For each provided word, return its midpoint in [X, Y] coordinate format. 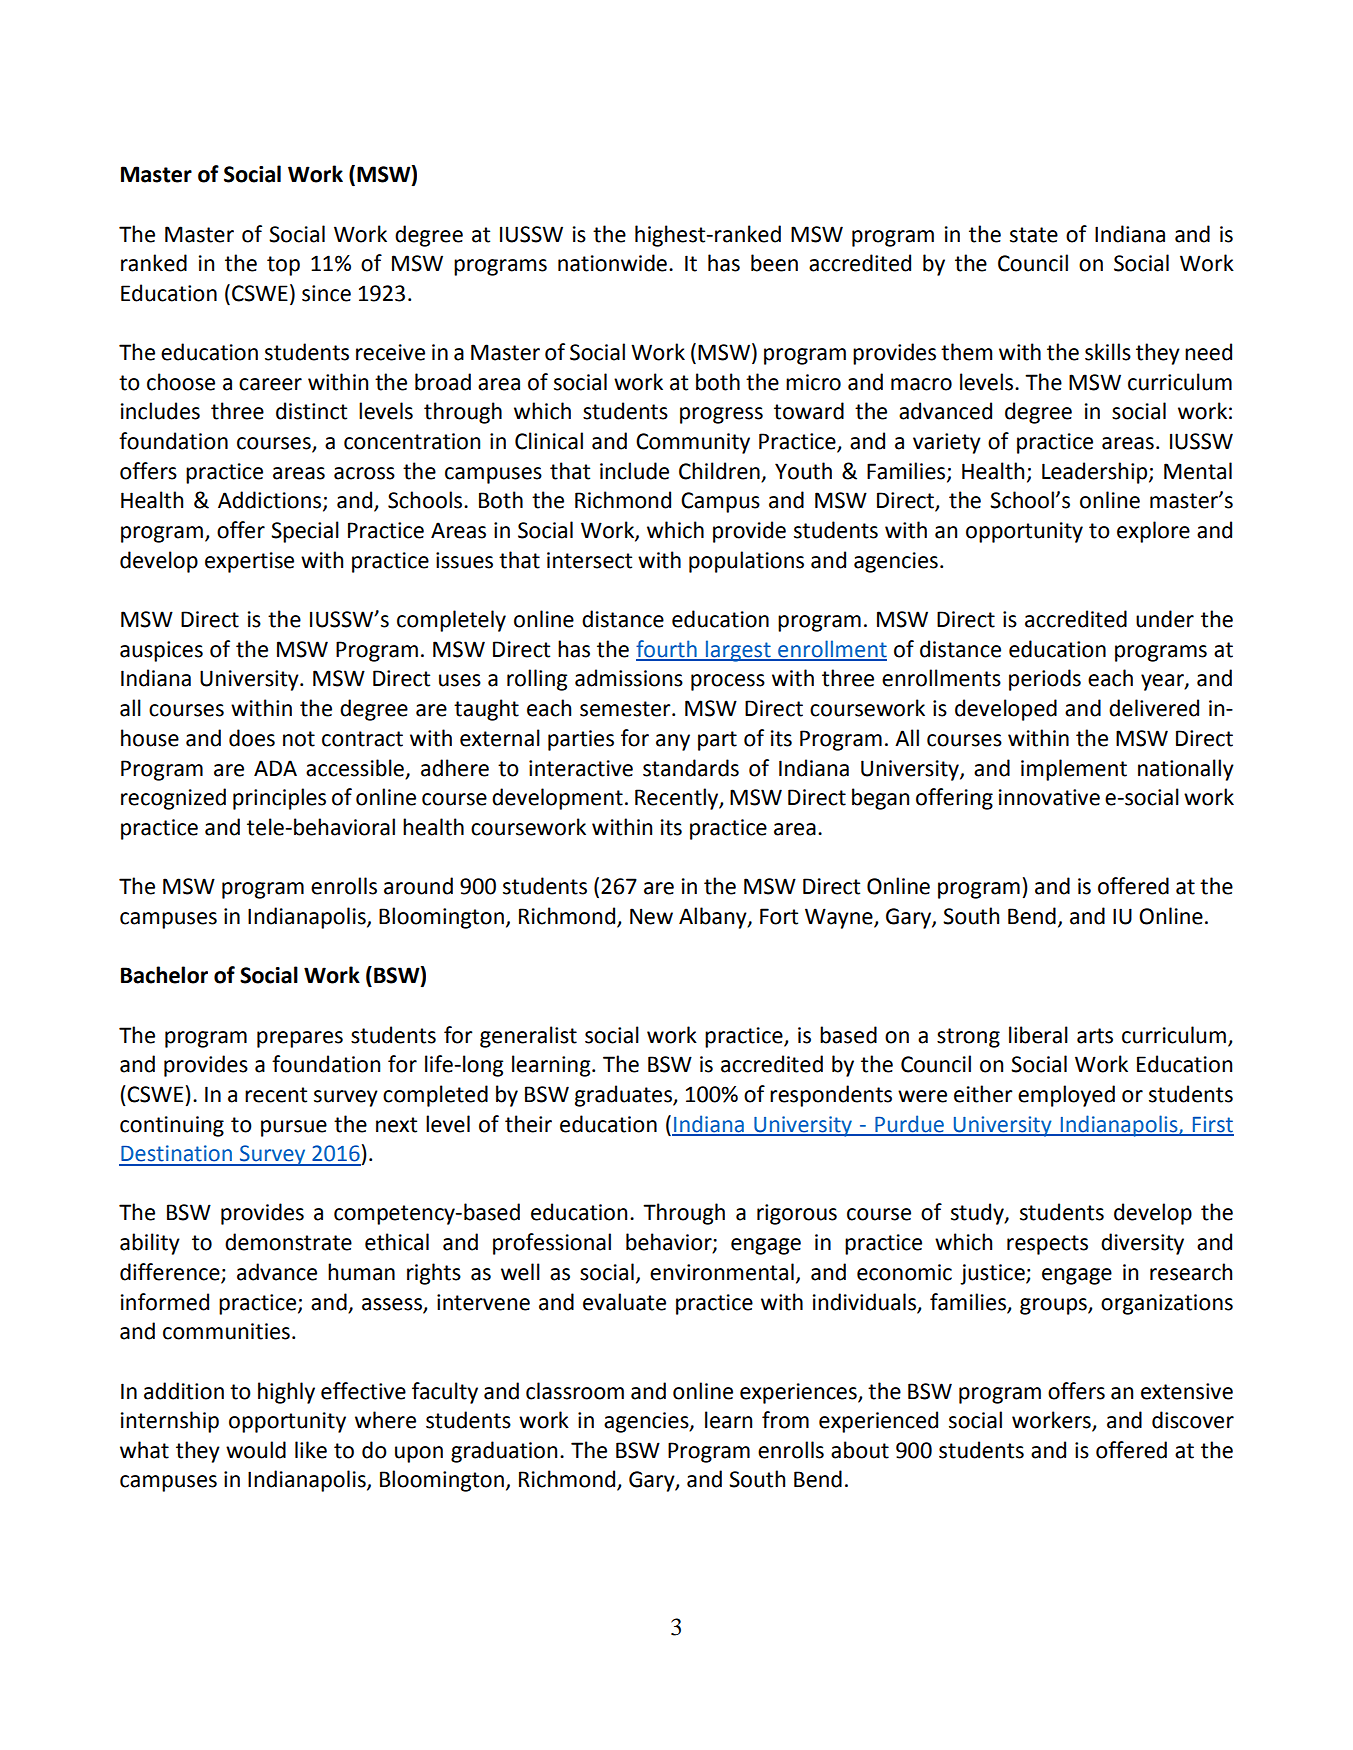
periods [1045, 680]
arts [1095, 1036]
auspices [161, 651]
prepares [300, 1039]
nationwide [612, 263]
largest [738, 651]
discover [1193, 1420]
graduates [624, 1096]
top [283, 266]
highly [286, 1393]
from [785, 1420]
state [1034, 235]
